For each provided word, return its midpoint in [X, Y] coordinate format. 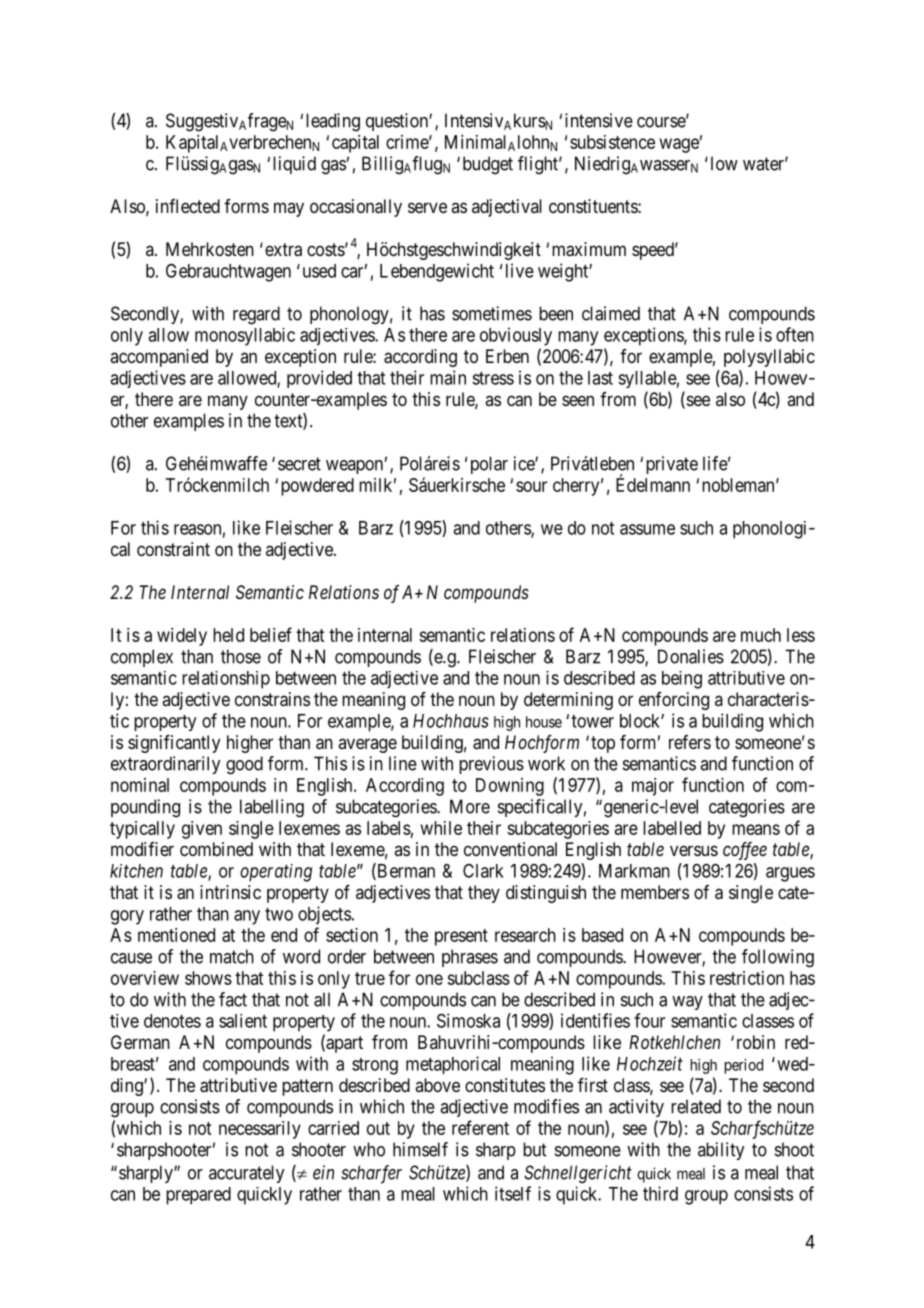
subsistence [612, 142]
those [241, 656]
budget [488, 165]
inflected [188, 206]
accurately [246, 1174]
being [682, 680]
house [544, 722]
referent [480, 1127]
